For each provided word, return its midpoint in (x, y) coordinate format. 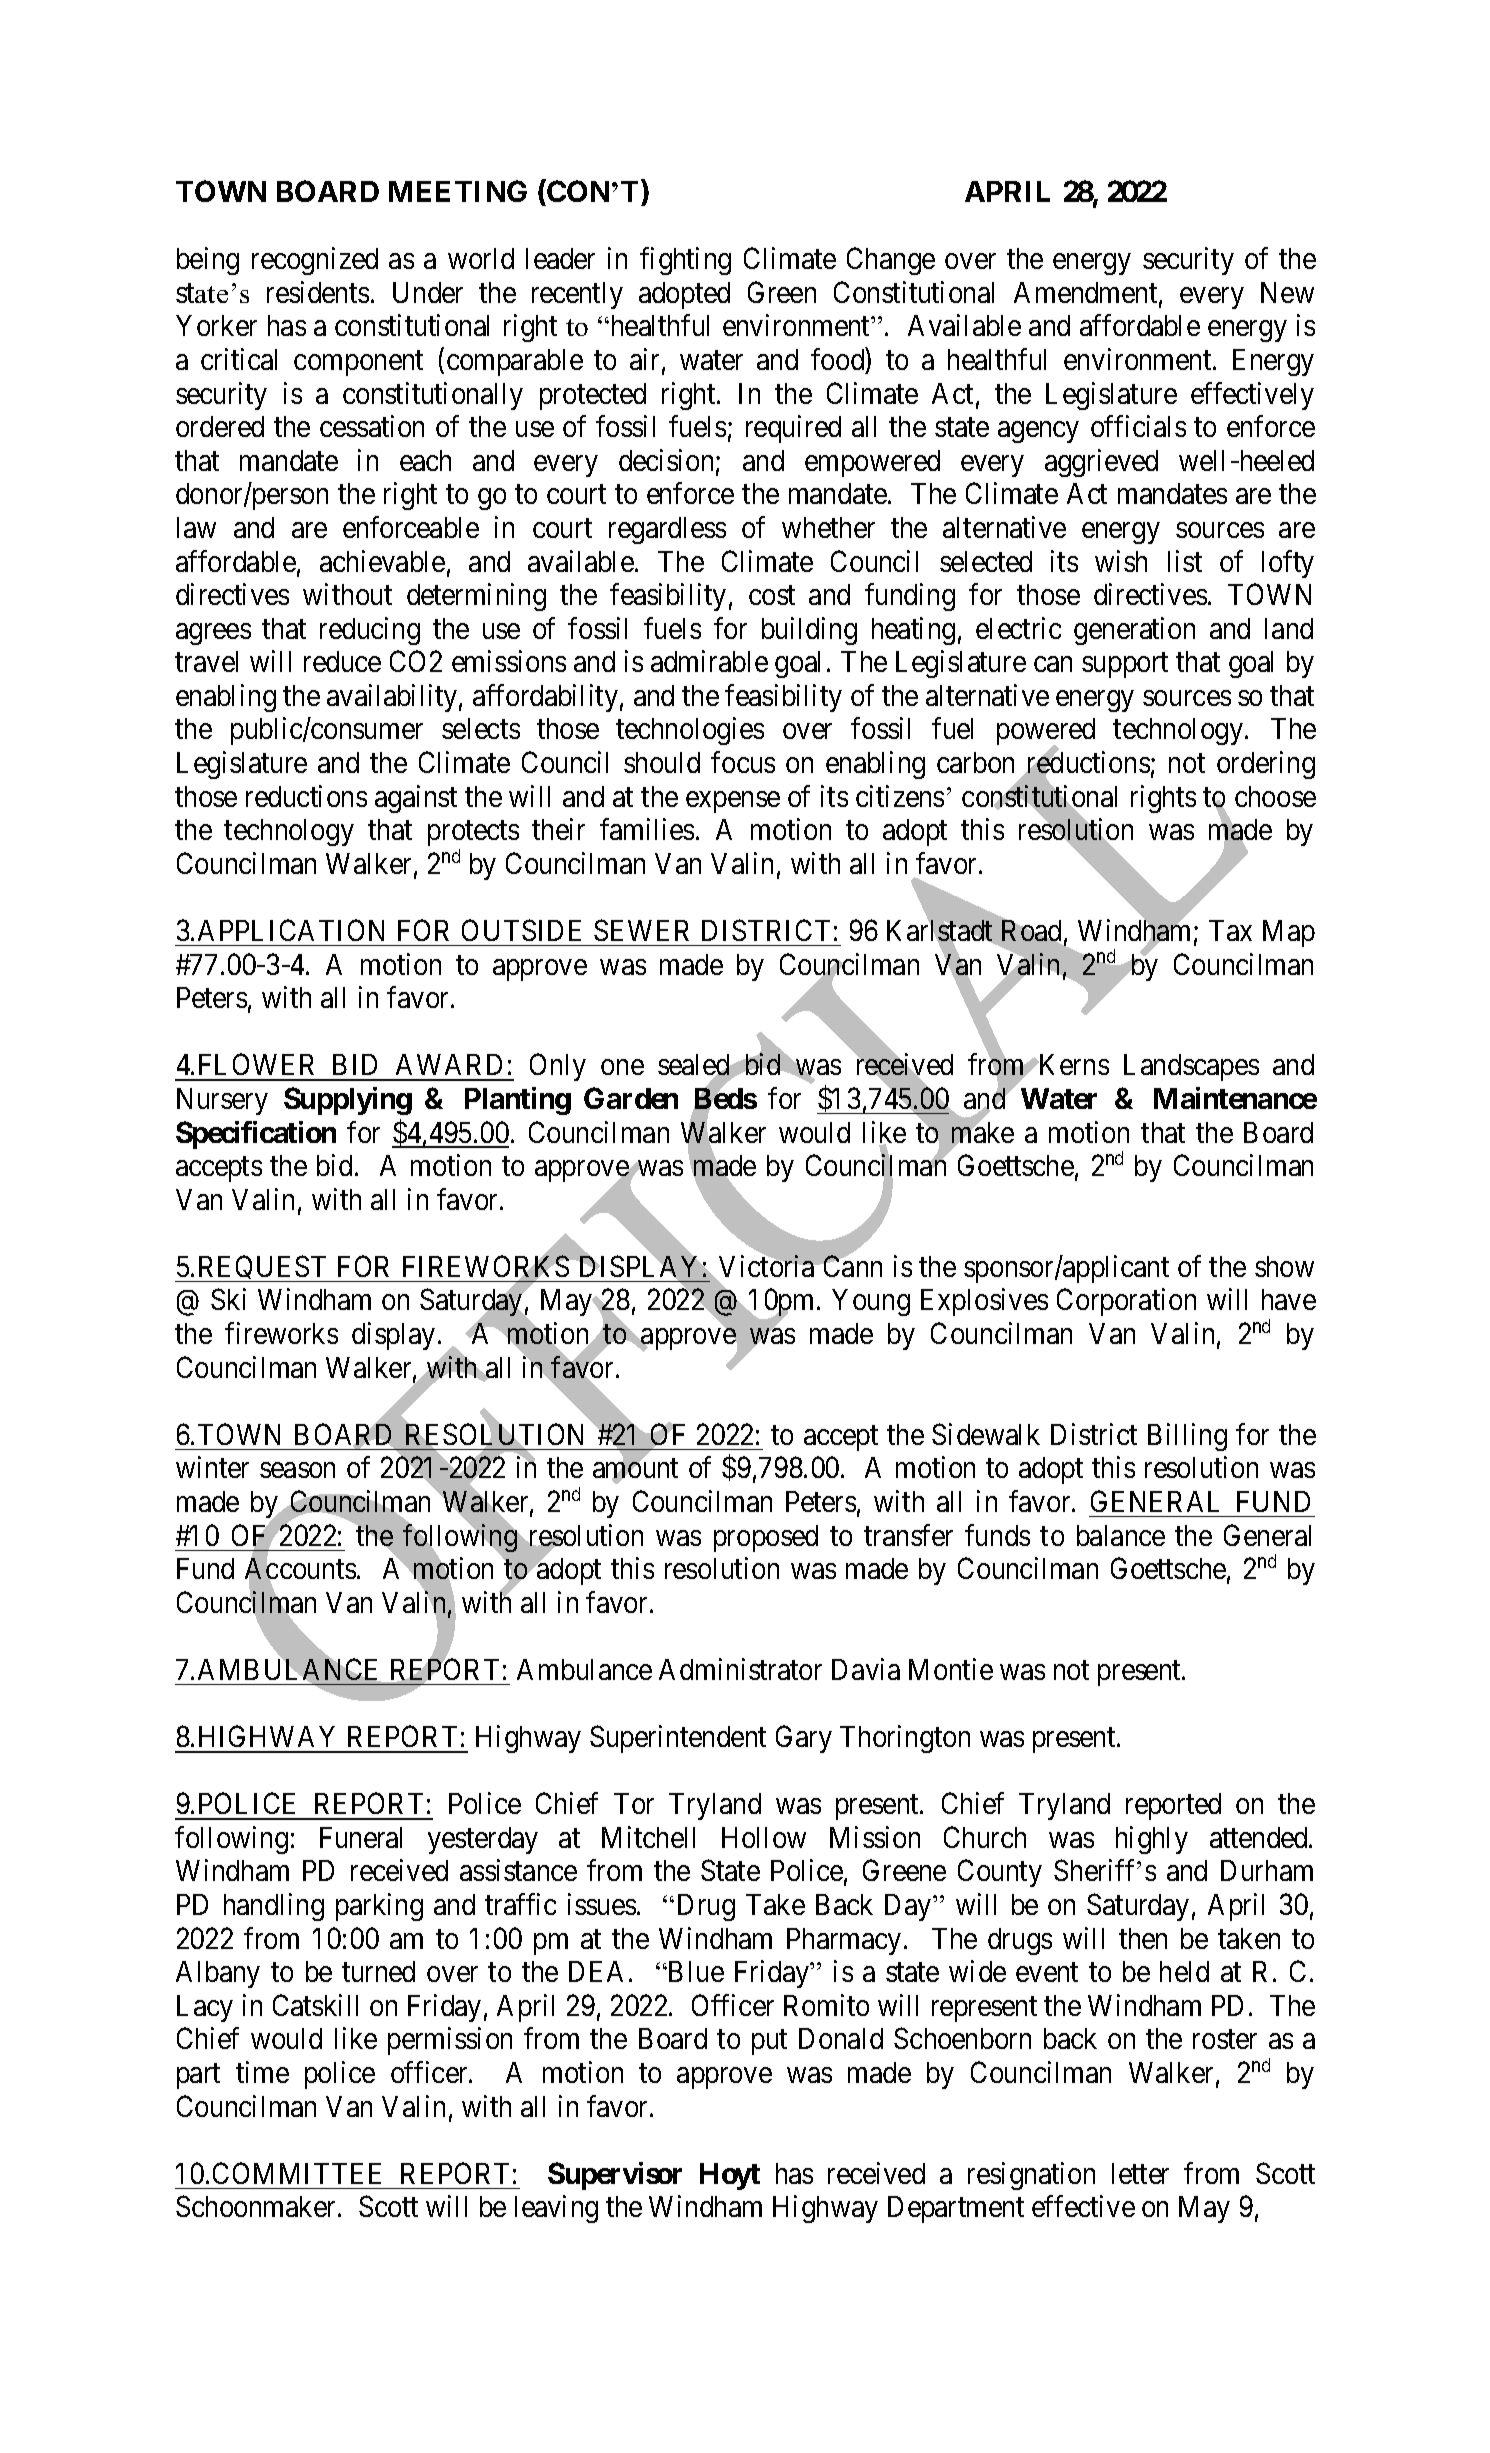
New (1287, 292)
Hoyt (730, 2176)
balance (1121, 1535)
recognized (315, 261)
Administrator (740, 1669)
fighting (685, 261)
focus (743, 762)
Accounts (300, 1570)
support (1125, 665)
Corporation (1126, 1302)
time (262, 2072)
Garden (631, 1098)
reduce (342, 661)
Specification (256, 1135)
